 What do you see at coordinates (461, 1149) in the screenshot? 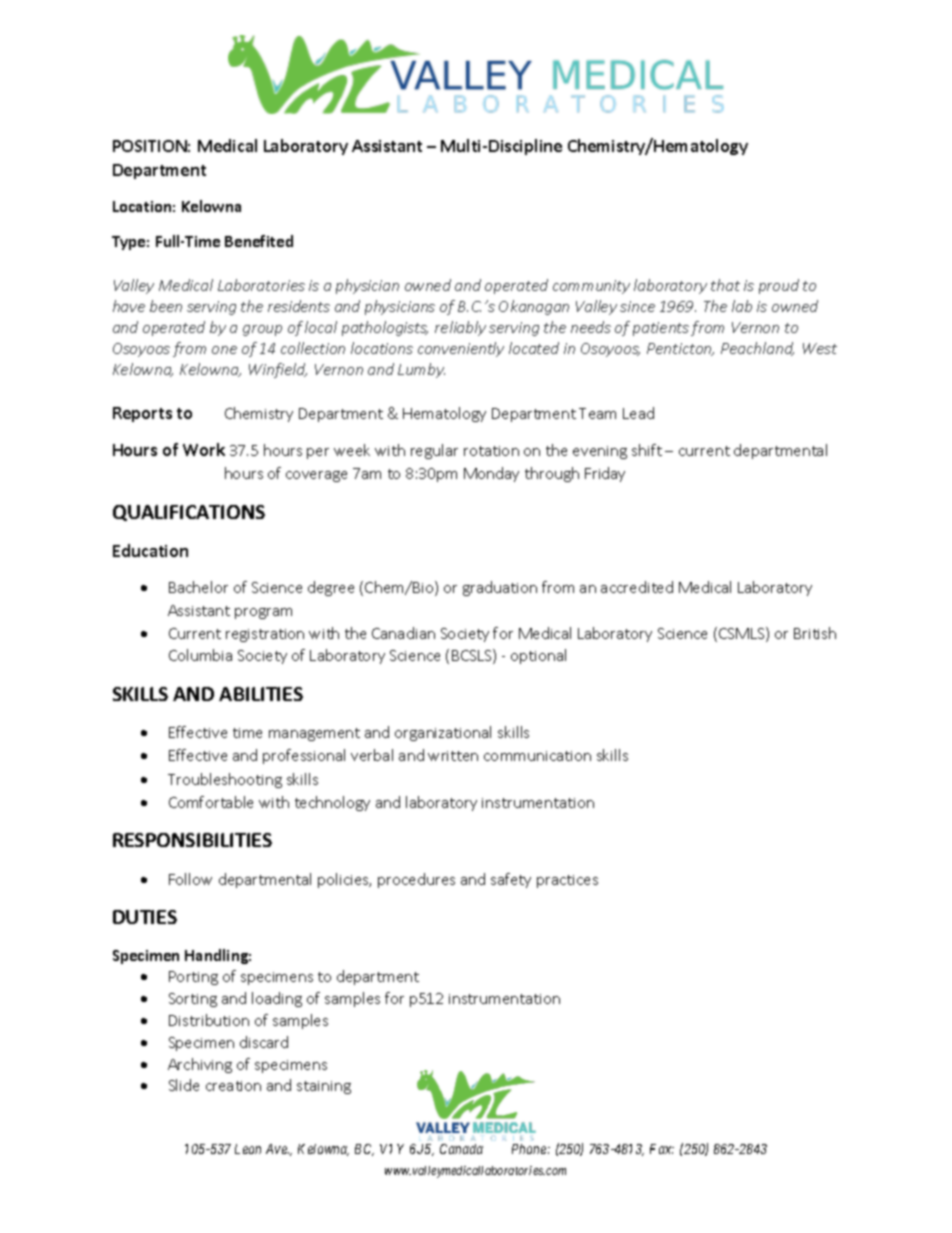
I see `Canada` at bounding box center [461, 1149].
